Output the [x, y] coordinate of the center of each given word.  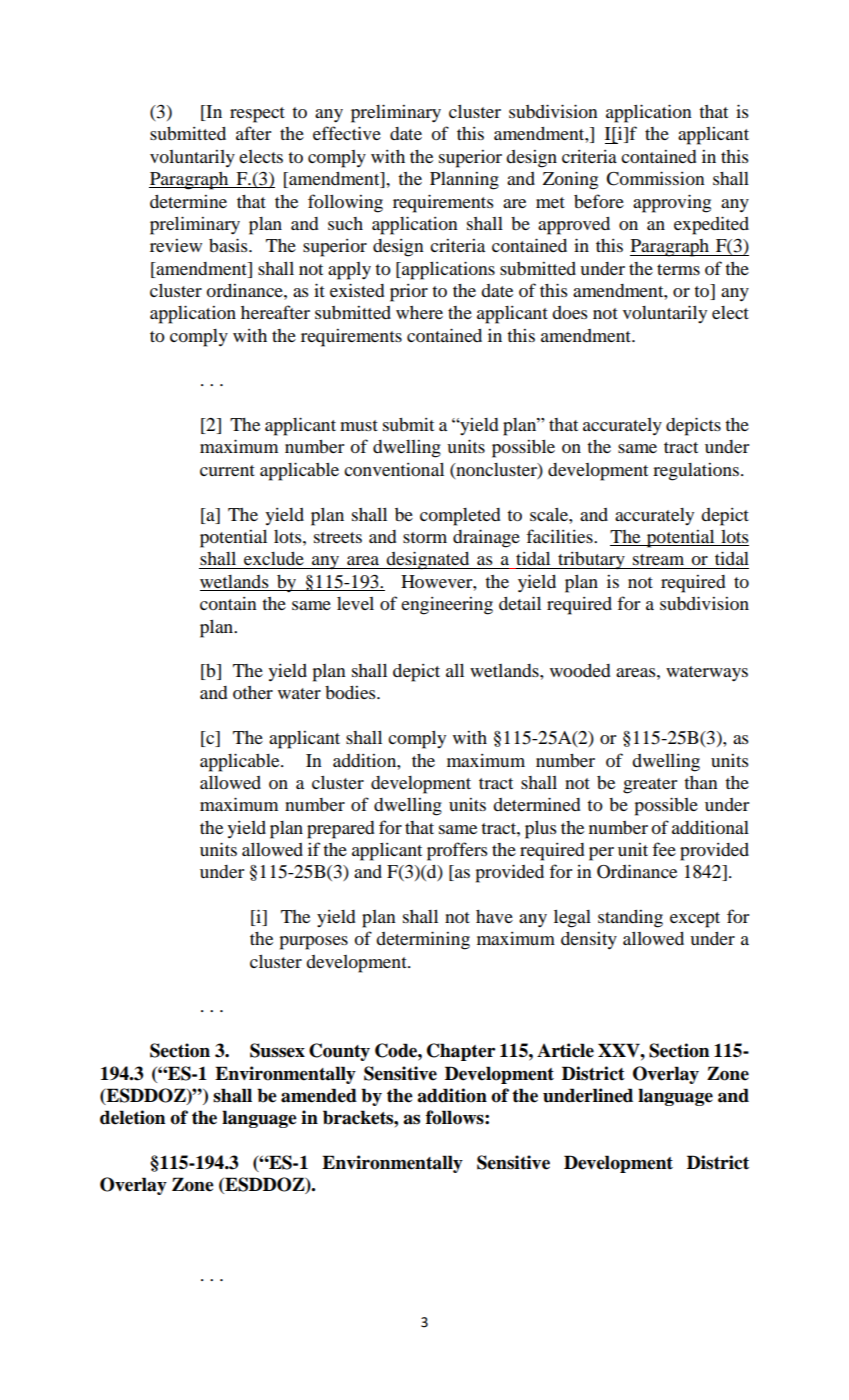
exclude [274, 558]
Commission [655, 178]
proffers [457, 851]
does [569, 312]
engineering [447, 606]
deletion [132, 1117]
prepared [341, 830]
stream [658, 559]
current [227, 470]
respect [257, 115]
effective [347, 133]
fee [664, 849]
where [419, 312]
